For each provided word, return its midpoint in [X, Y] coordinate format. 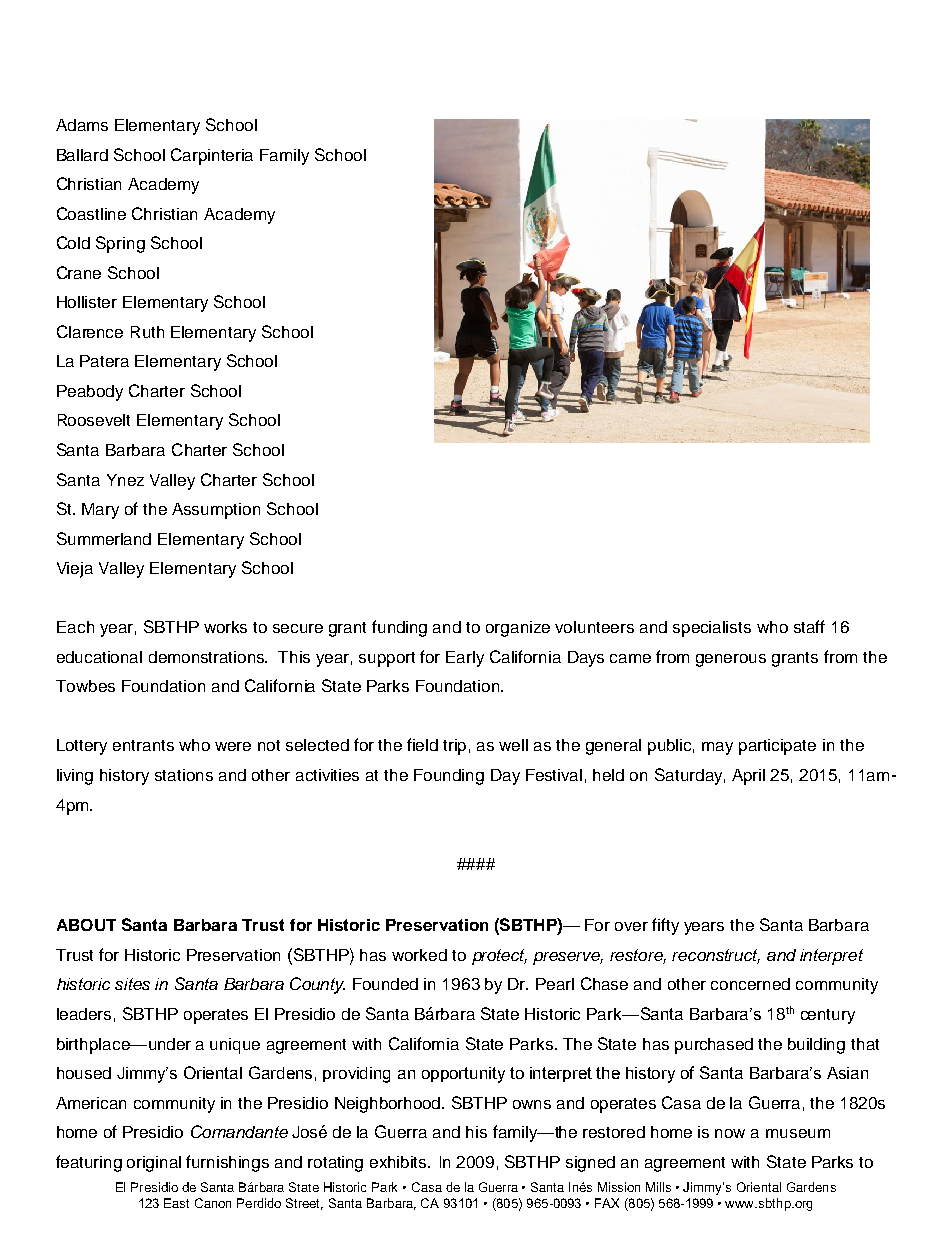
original [154, 1164]
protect [499, 957]
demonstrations [208, 657]
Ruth [147, 332]
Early [465, 659]
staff [809, 626]
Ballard [82, 155]
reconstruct [716, 956]
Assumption [216, 511]
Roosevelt [94, 420]
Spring [120, 244]
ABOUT [86, 925]
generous [731, 660]
